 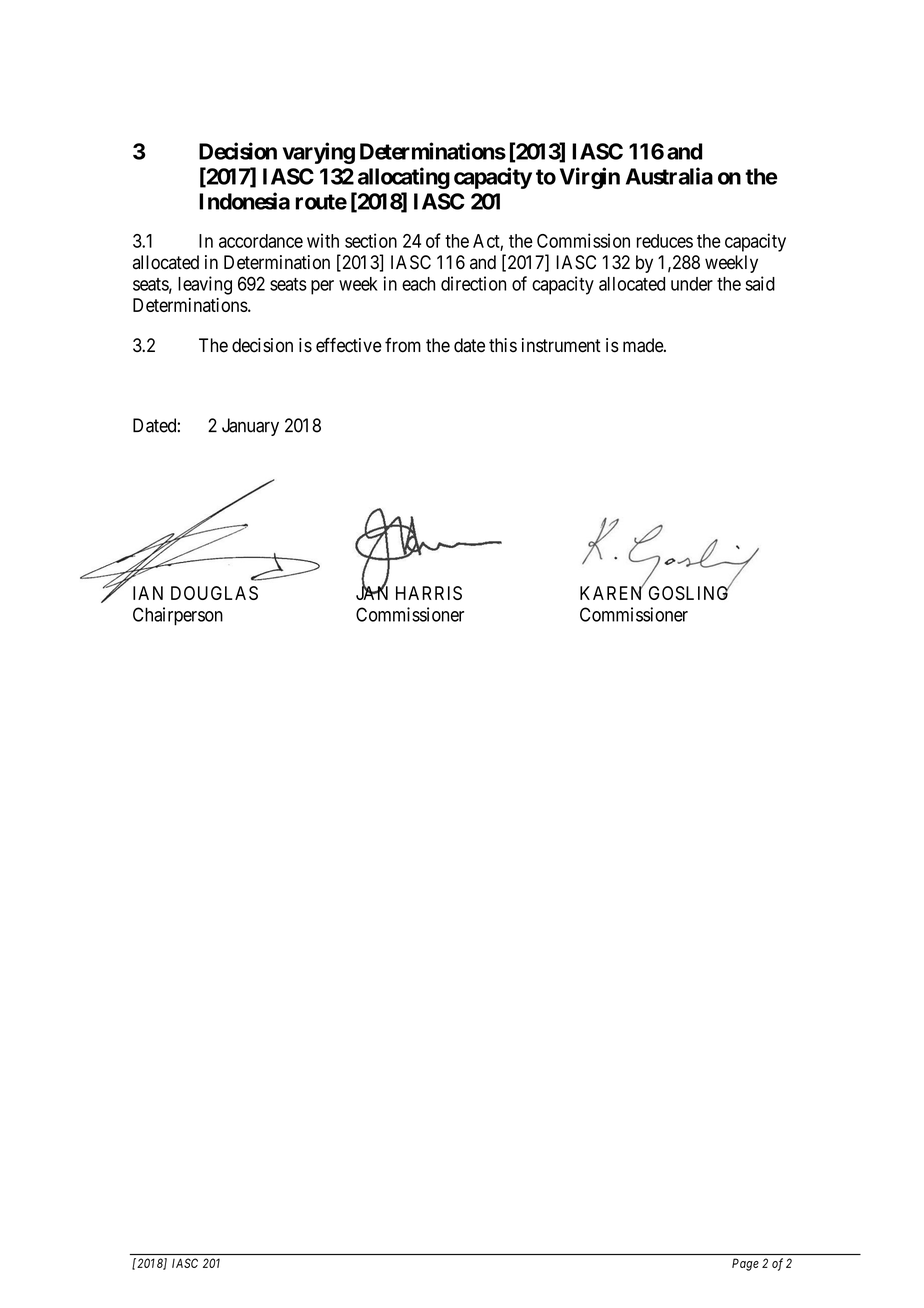 What do you see at coordinates (214, 593) in the document?
I see `DOUGLAS` at bounding box center [214, 593].
